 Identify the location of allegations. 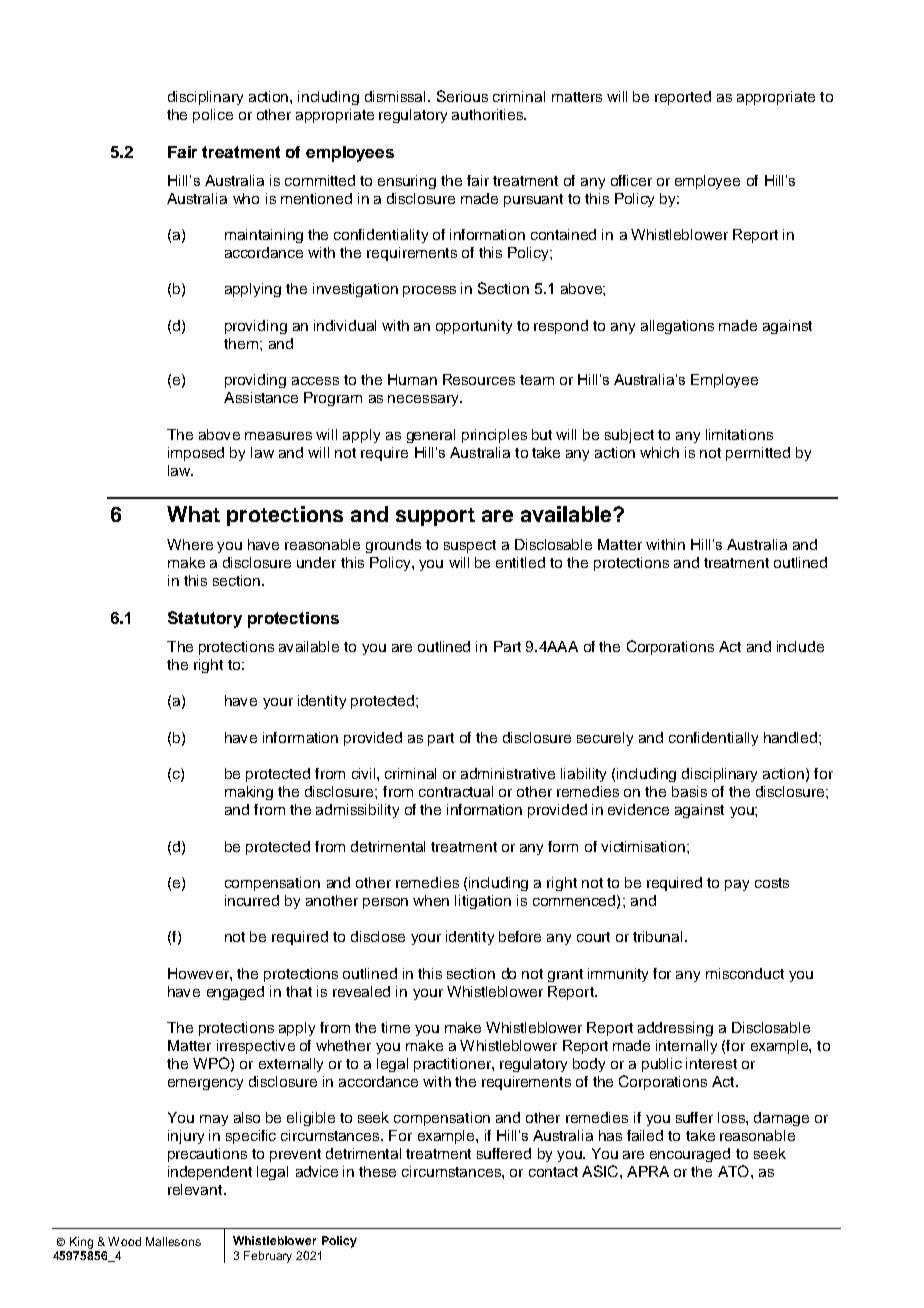
(677, 327).
